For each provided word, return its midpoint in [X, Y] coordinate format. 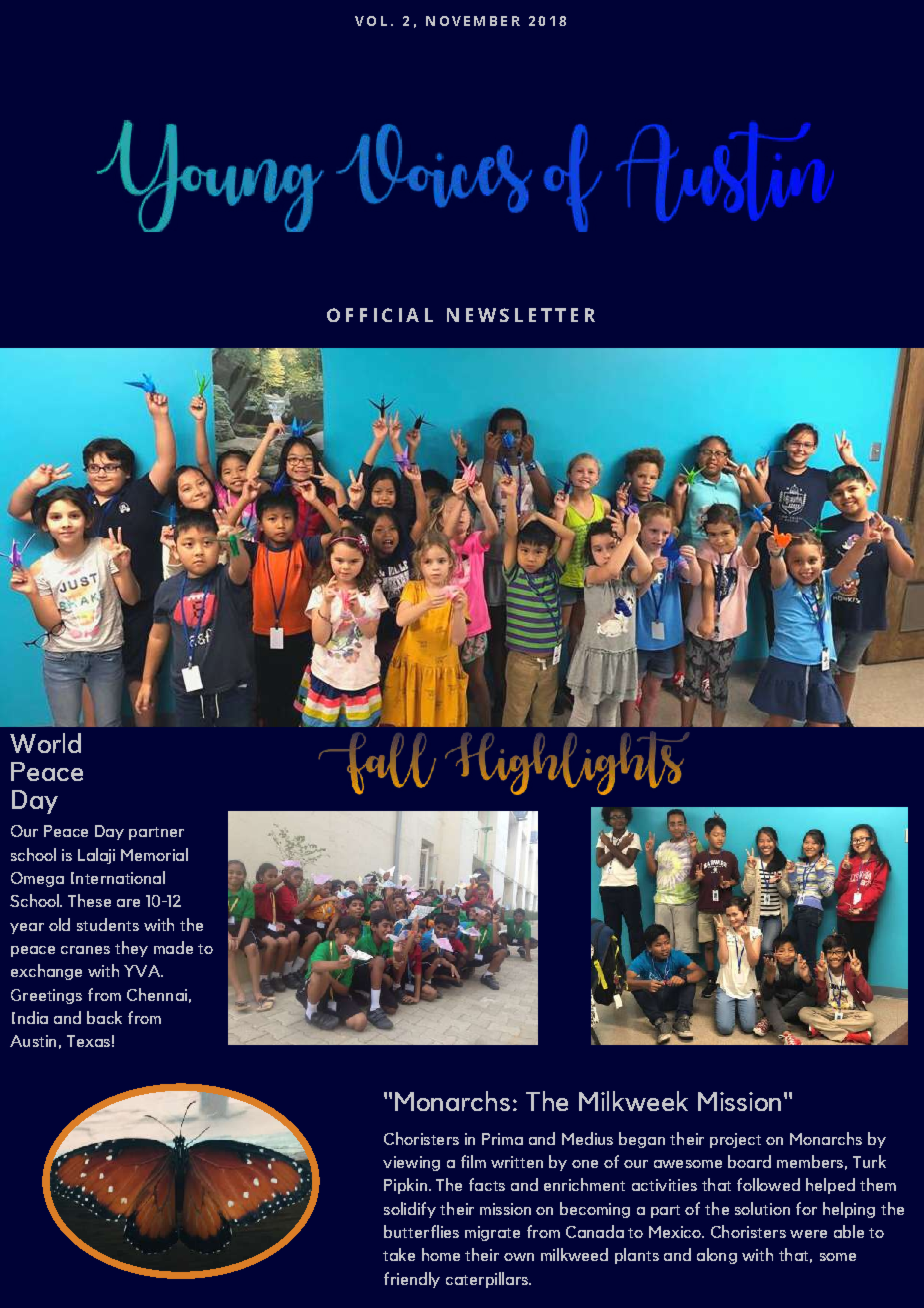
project [735, 1140]
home [441, 1254]
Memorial [154, 854]
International [118, 877]
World [45, 743]
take [399, 1254]
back [104, 1017]
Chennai [157, 994]
